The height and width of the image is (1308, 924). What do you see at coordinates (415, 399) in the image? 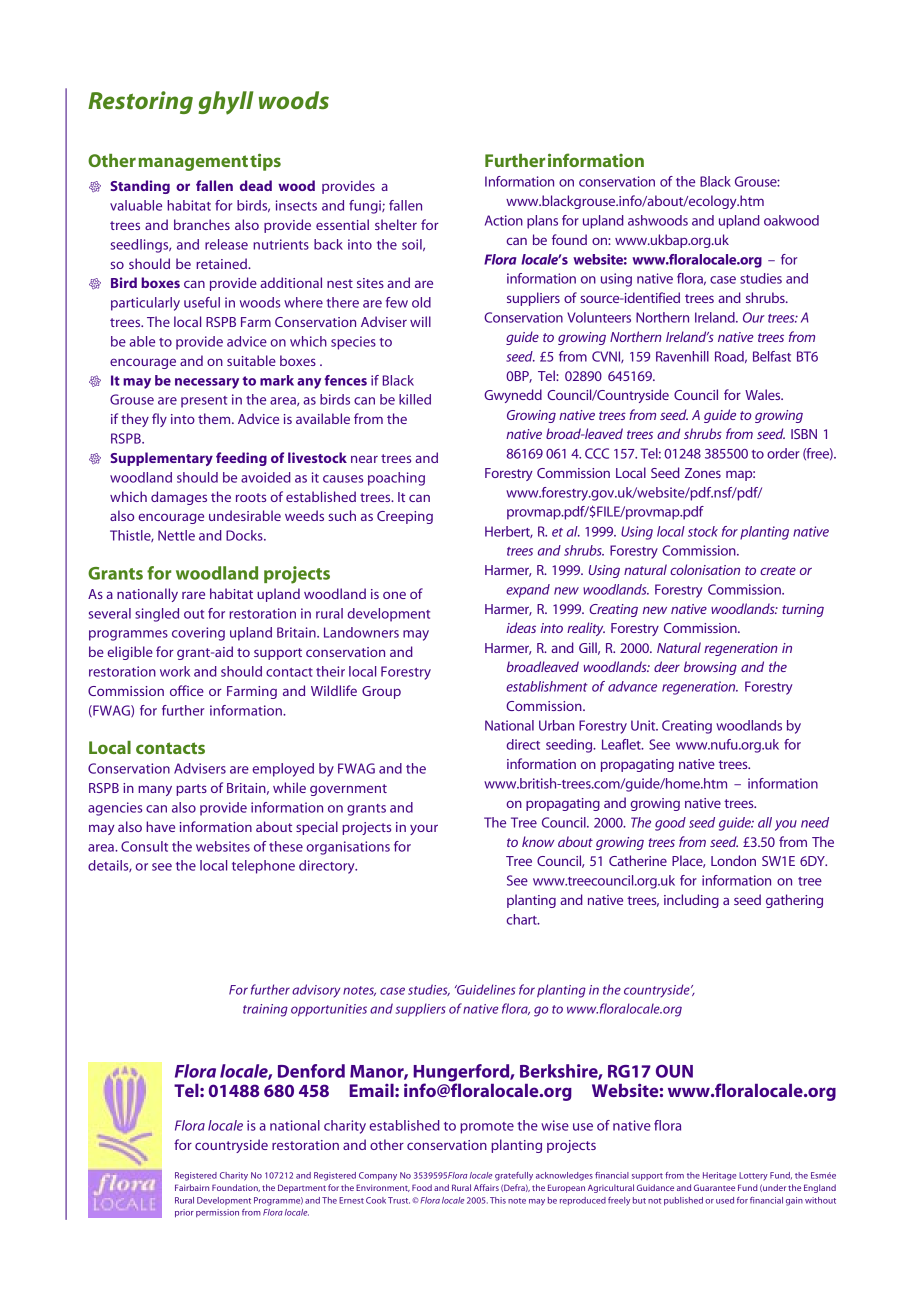
I see `killed` at bounding box center [415, 399].
